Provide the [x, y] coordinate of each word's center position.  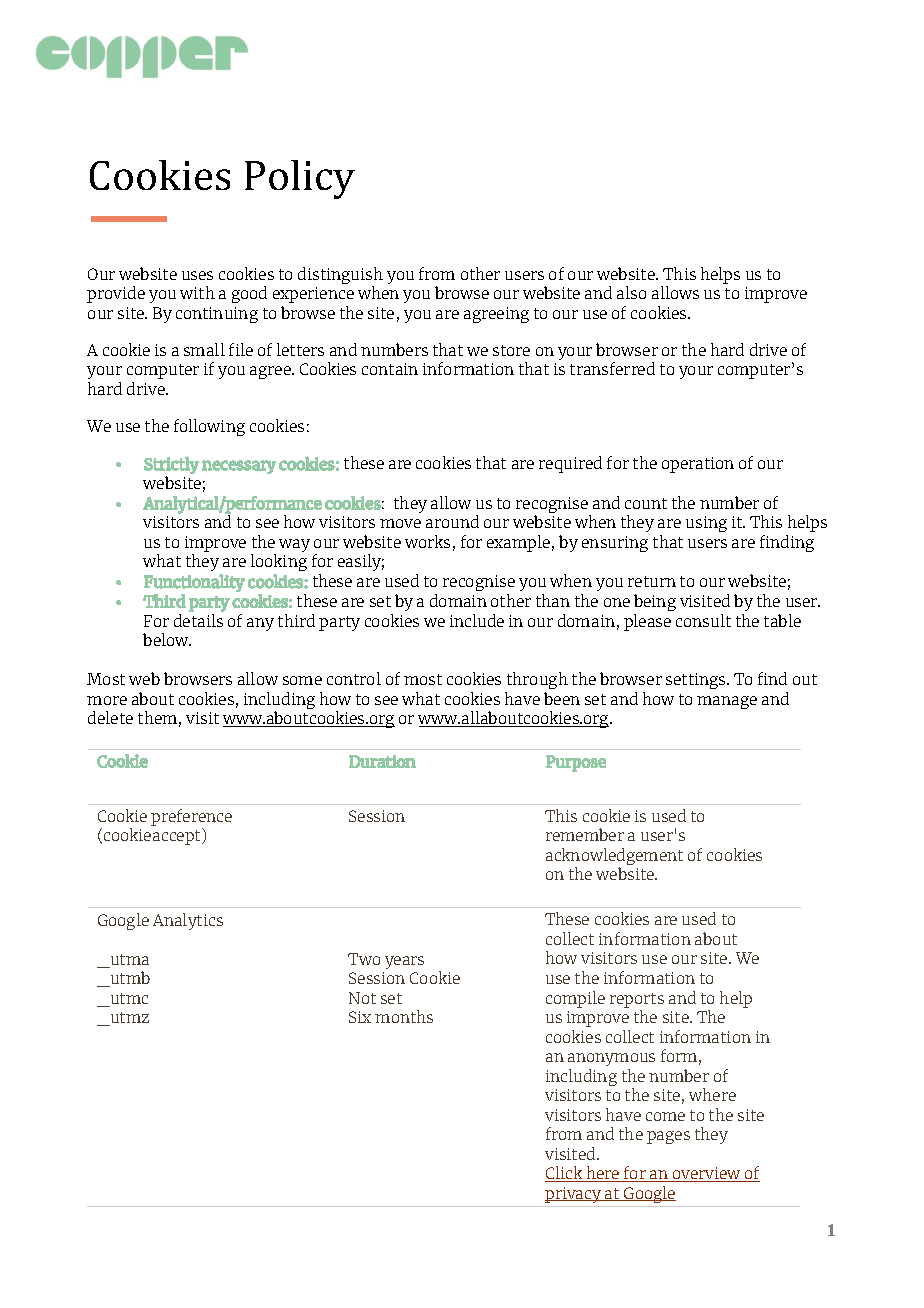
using [706, 524]
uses [197, 275]
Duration [382, 761]
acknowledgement [614, 858]
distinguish [340, 277]
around [452, 521]
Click [565, 1174]
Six [360, 1017]
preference [191, 817]
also [631, 292]
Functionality [194, 583]
